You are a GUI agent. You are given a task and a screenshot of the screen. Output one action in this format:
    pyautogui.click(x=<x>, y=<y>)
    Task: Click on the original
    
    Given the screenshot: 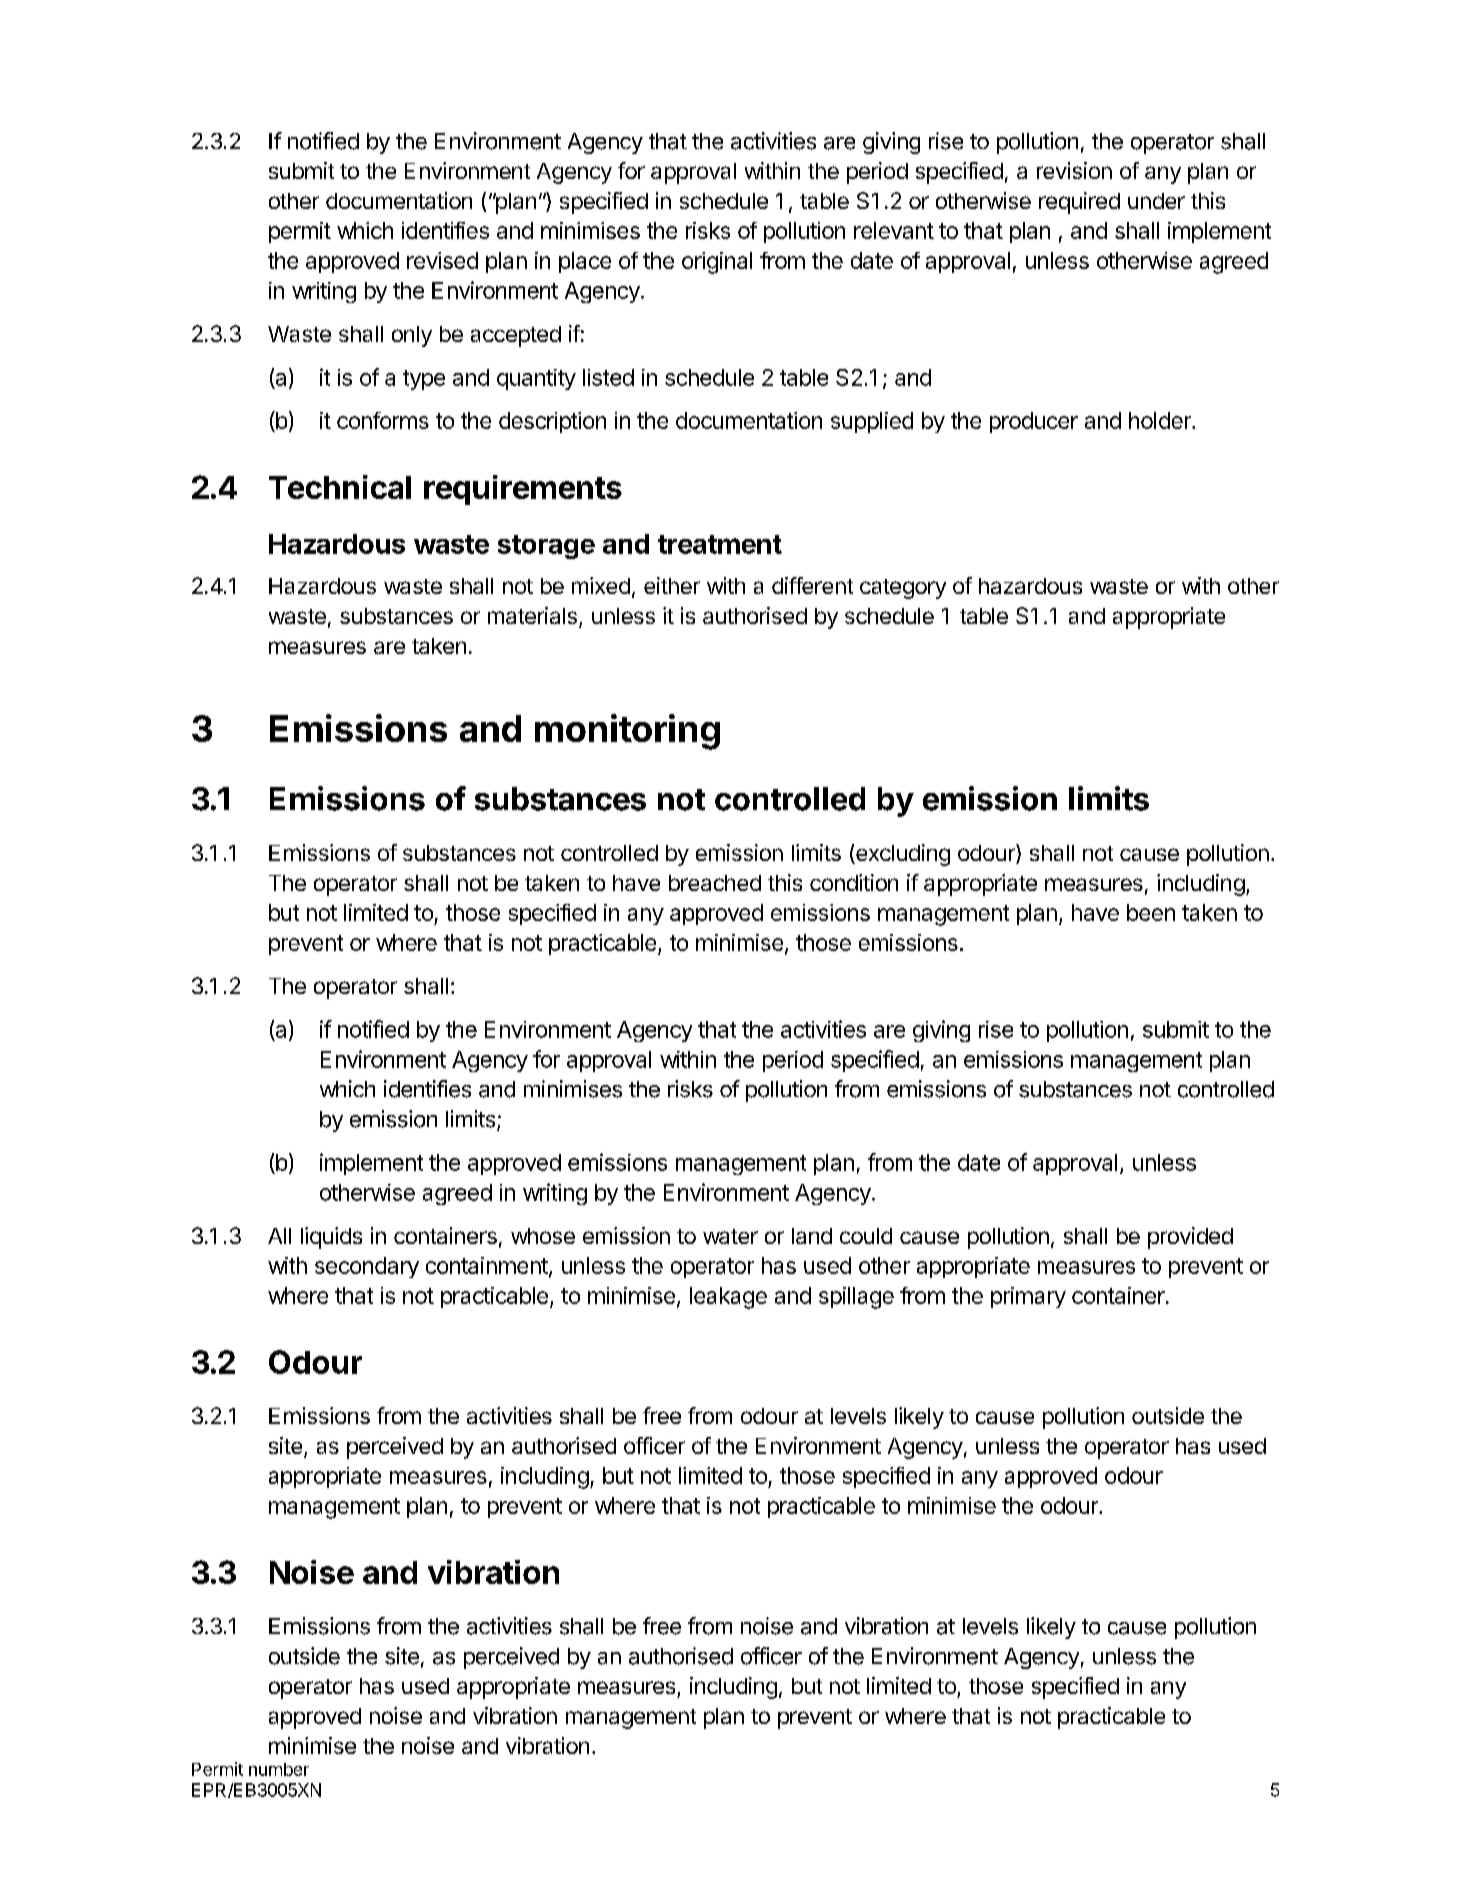 What is the action you would take?
    pyautogui.click(x=717, y=263)
